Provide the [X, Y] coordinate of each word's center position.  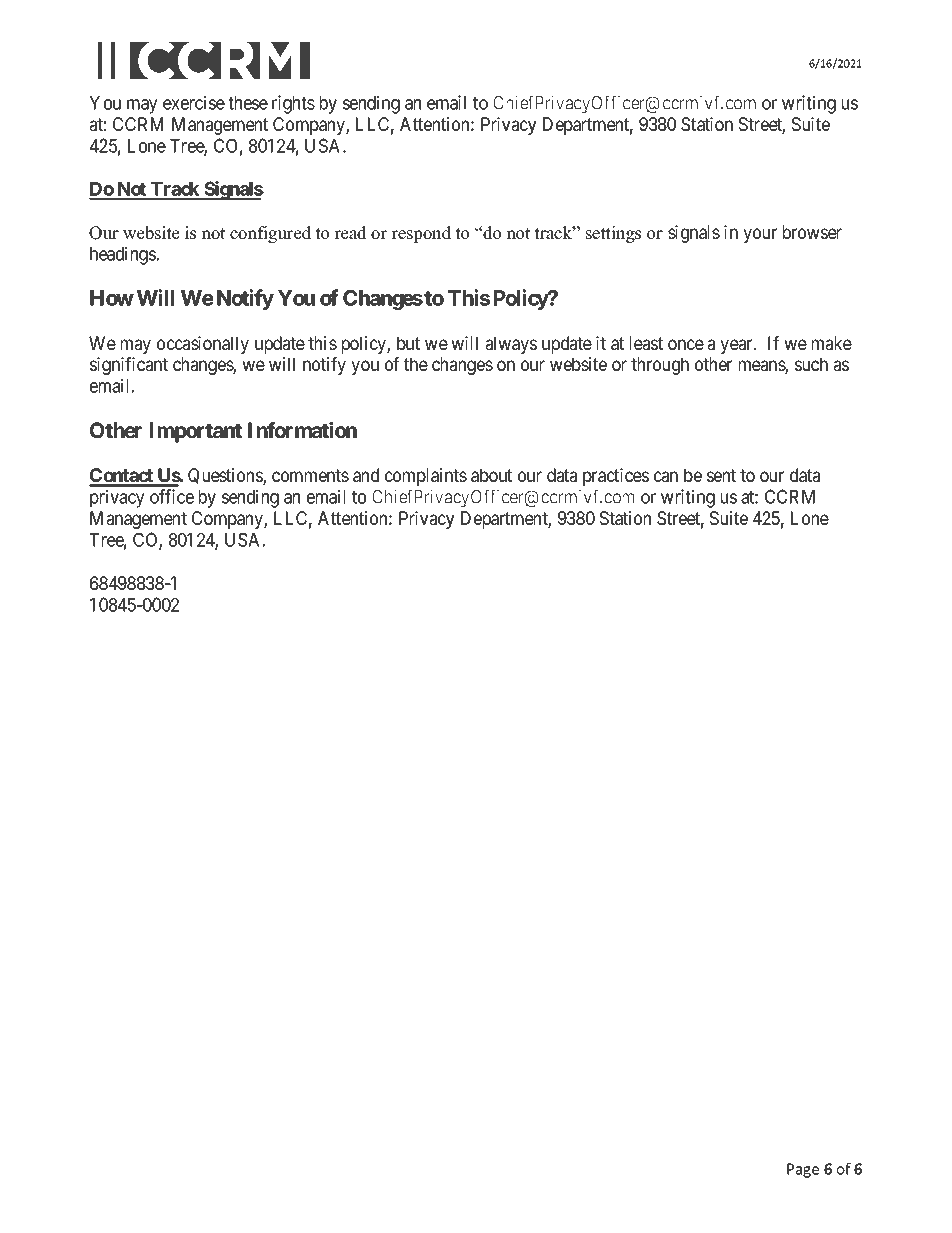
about [491, 475]
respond [421, 234]
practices [616, 477]
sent [721, 475]
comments [310, 475]
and [366, 475]
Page [803, 1170]
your [760, 235]
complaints [426, 477]
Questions [226, 477]
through [660, 366]
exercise [194, 102]
